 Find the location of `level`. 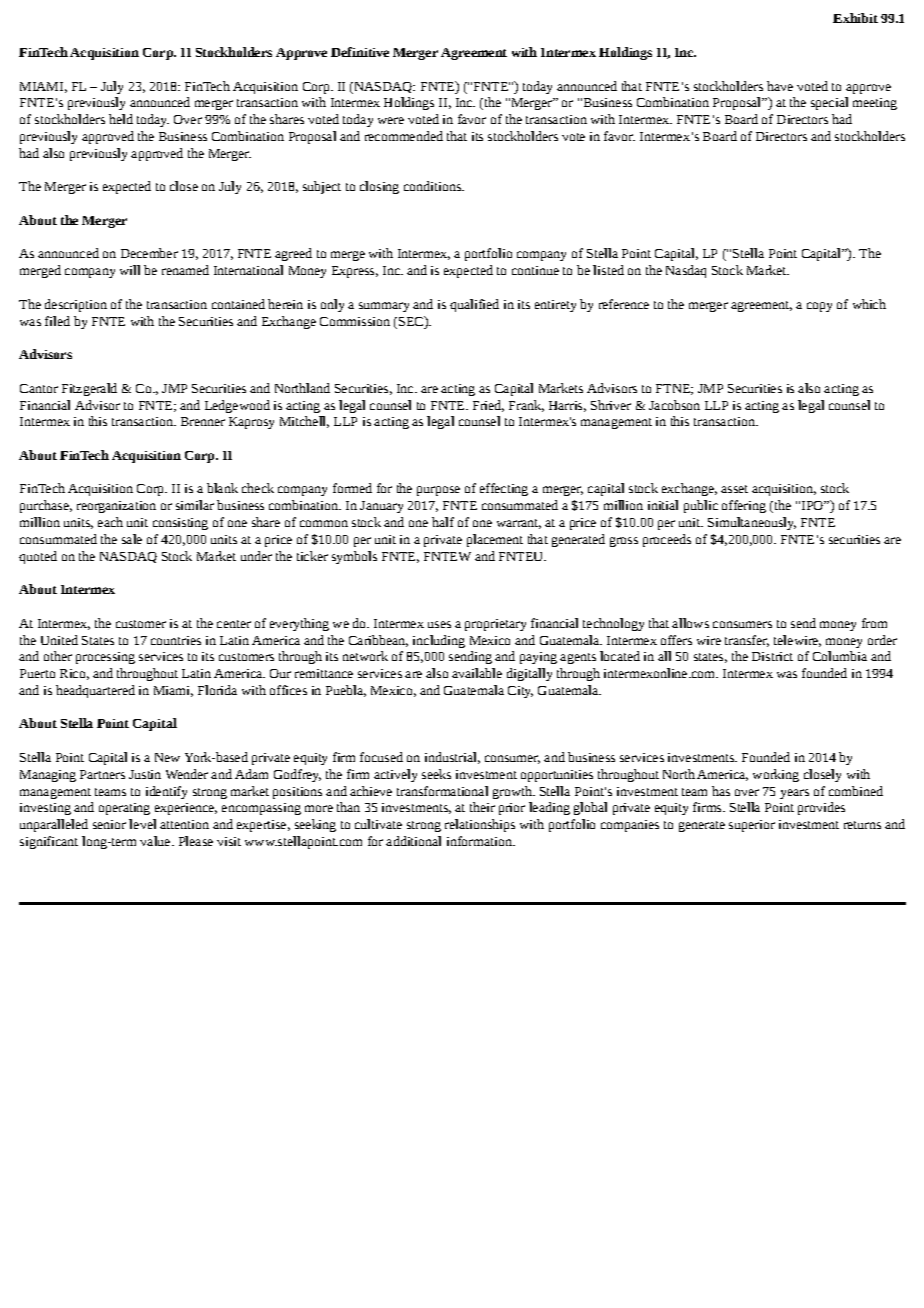

level is located at coordinates (142, 824).
